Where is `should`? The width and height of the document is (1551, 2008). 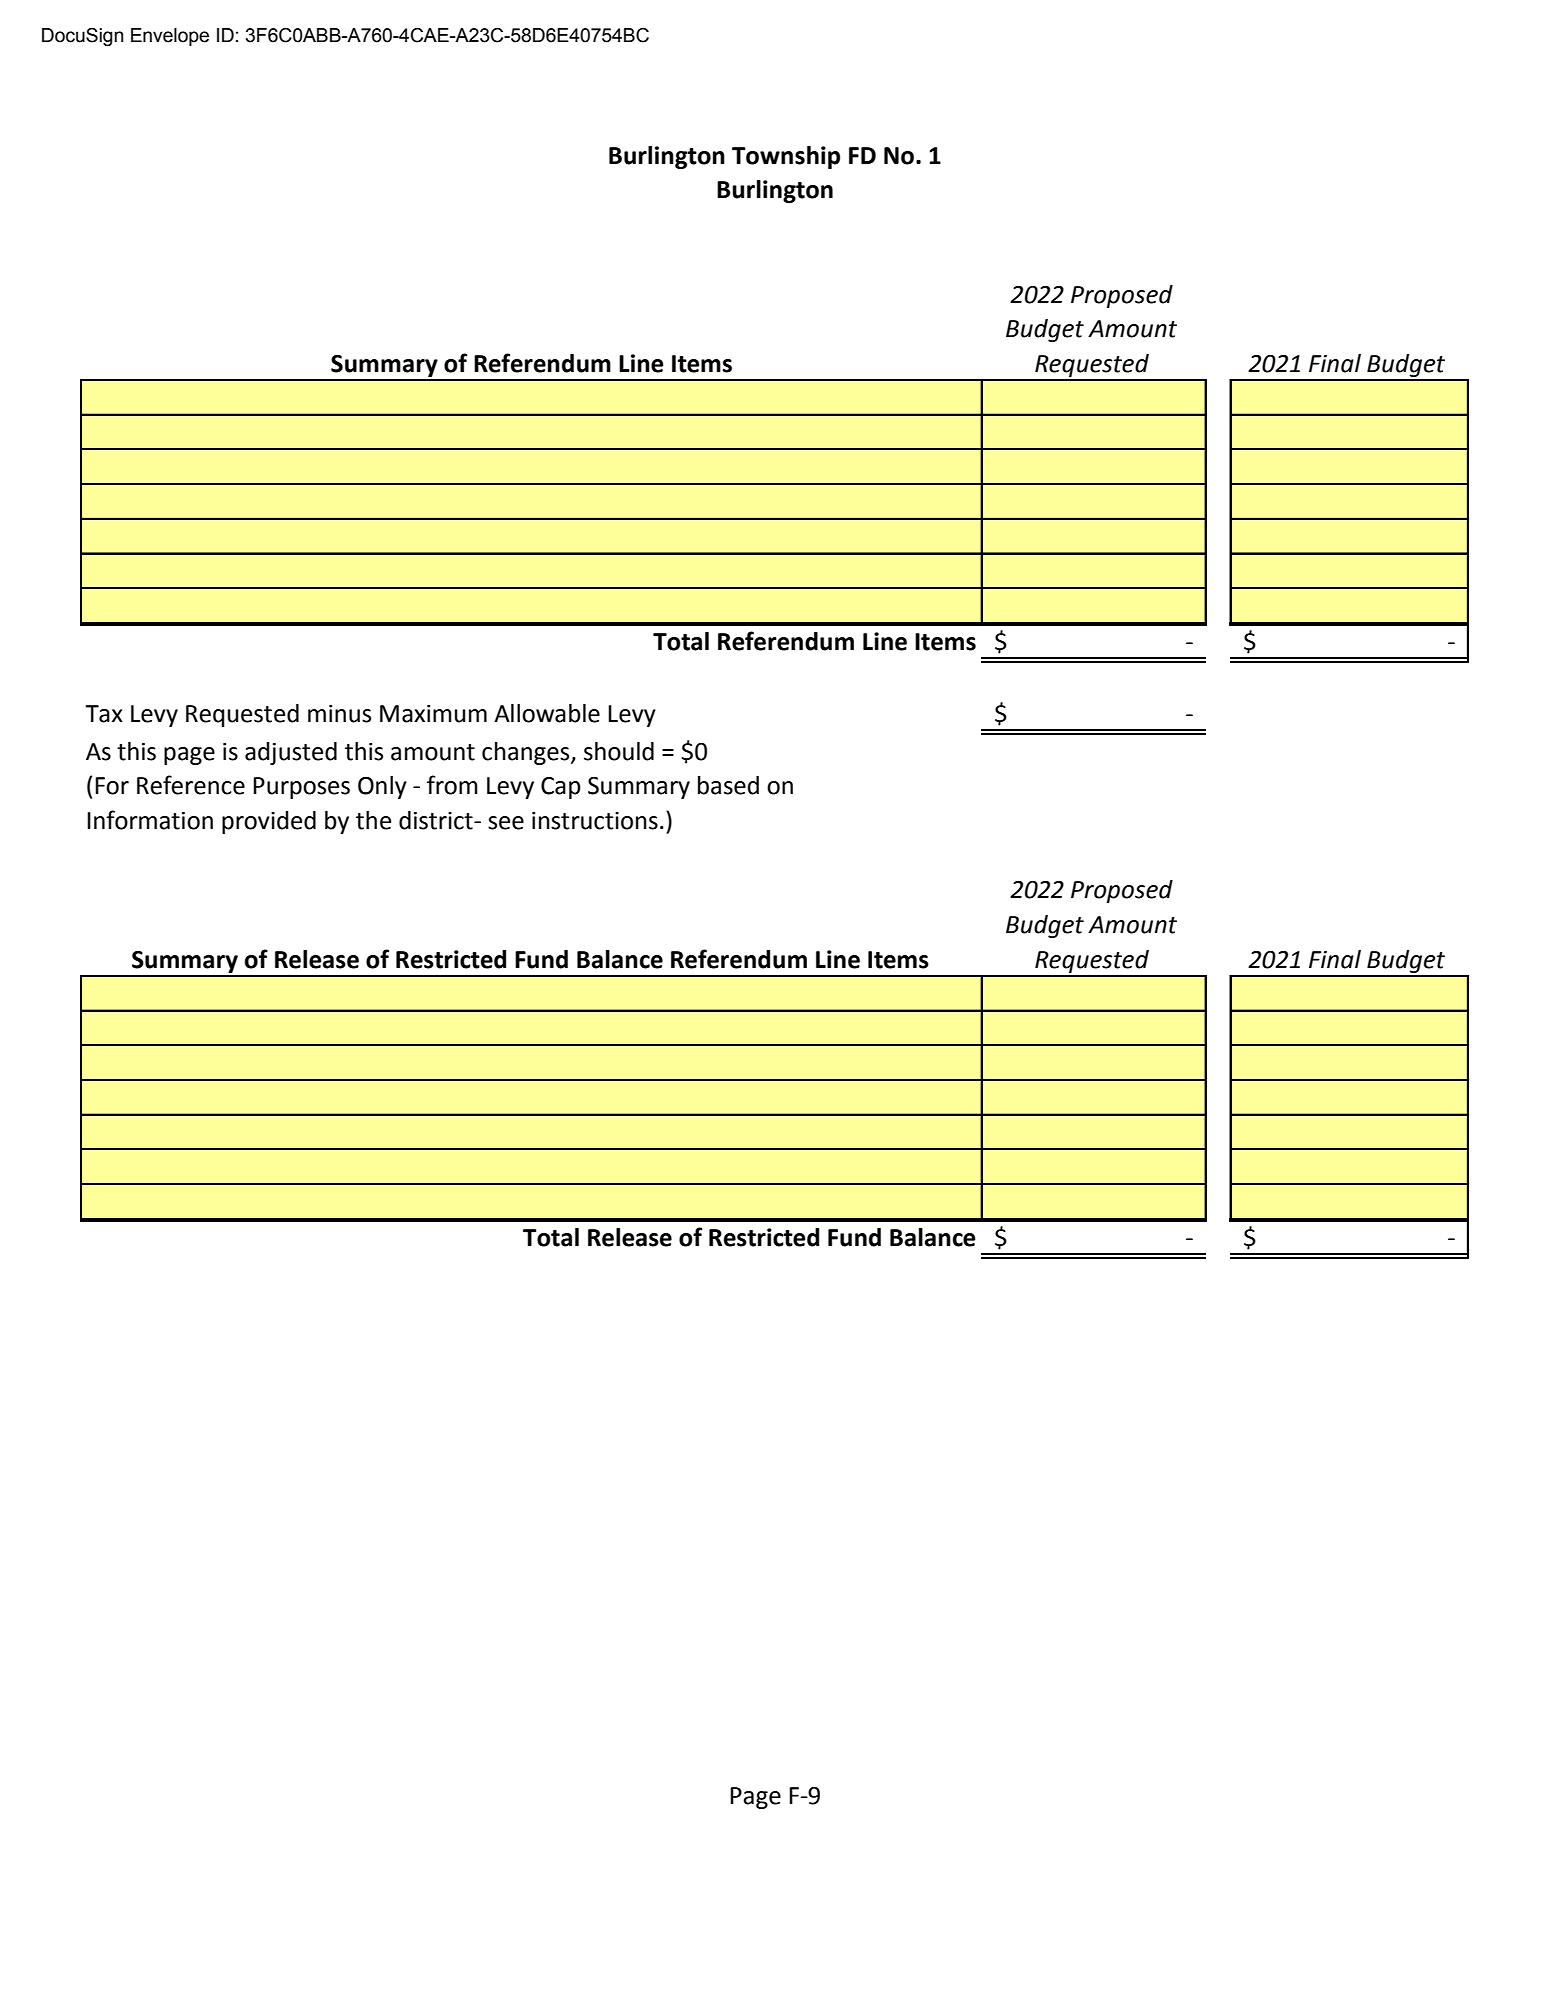 should is located at coordinates (619, 751).
